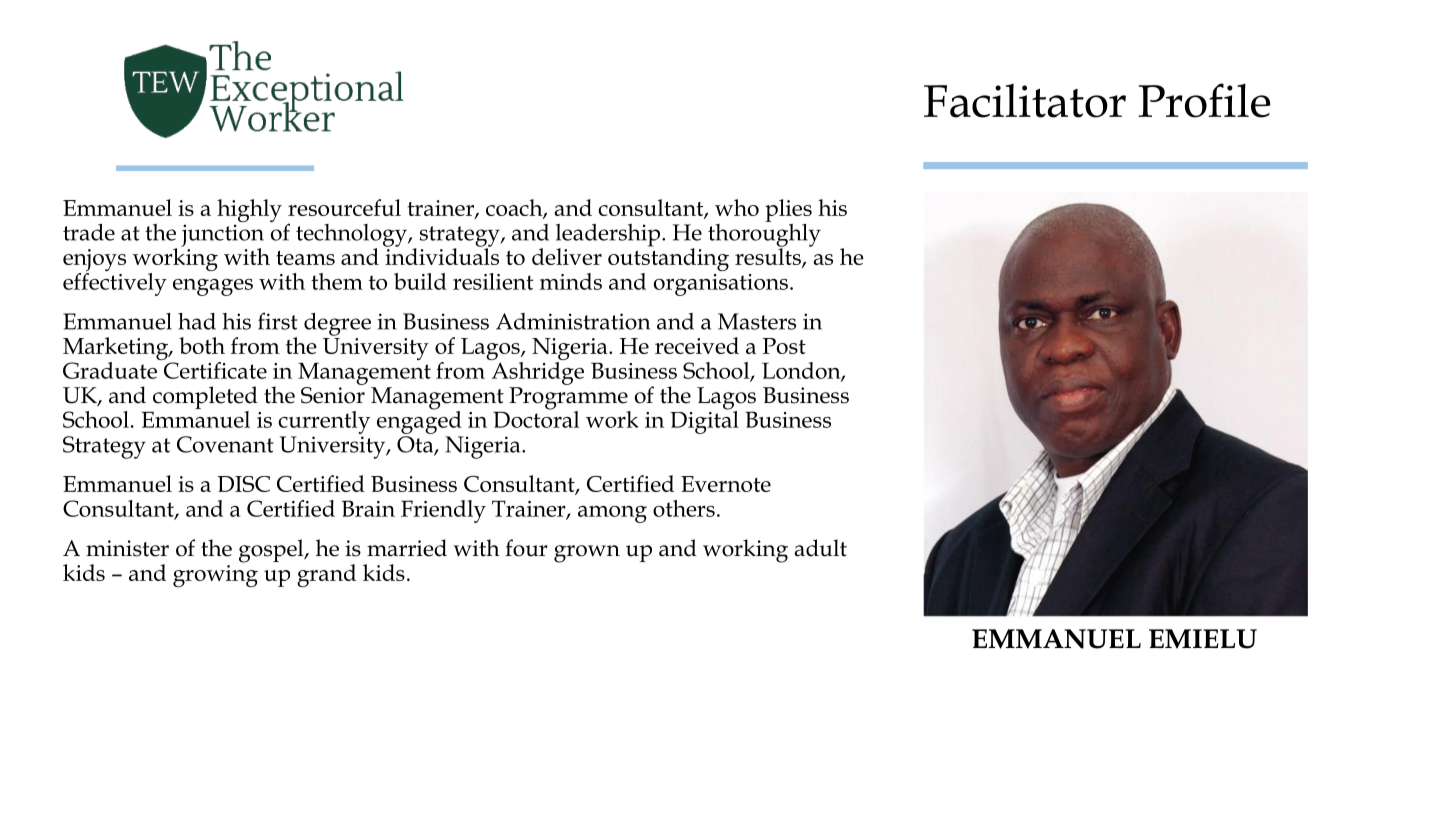 This image has width=1456, height=819. What do you see at coordinates (697, 345) in the image?
I see `received` at bounding box center [697, 345].
